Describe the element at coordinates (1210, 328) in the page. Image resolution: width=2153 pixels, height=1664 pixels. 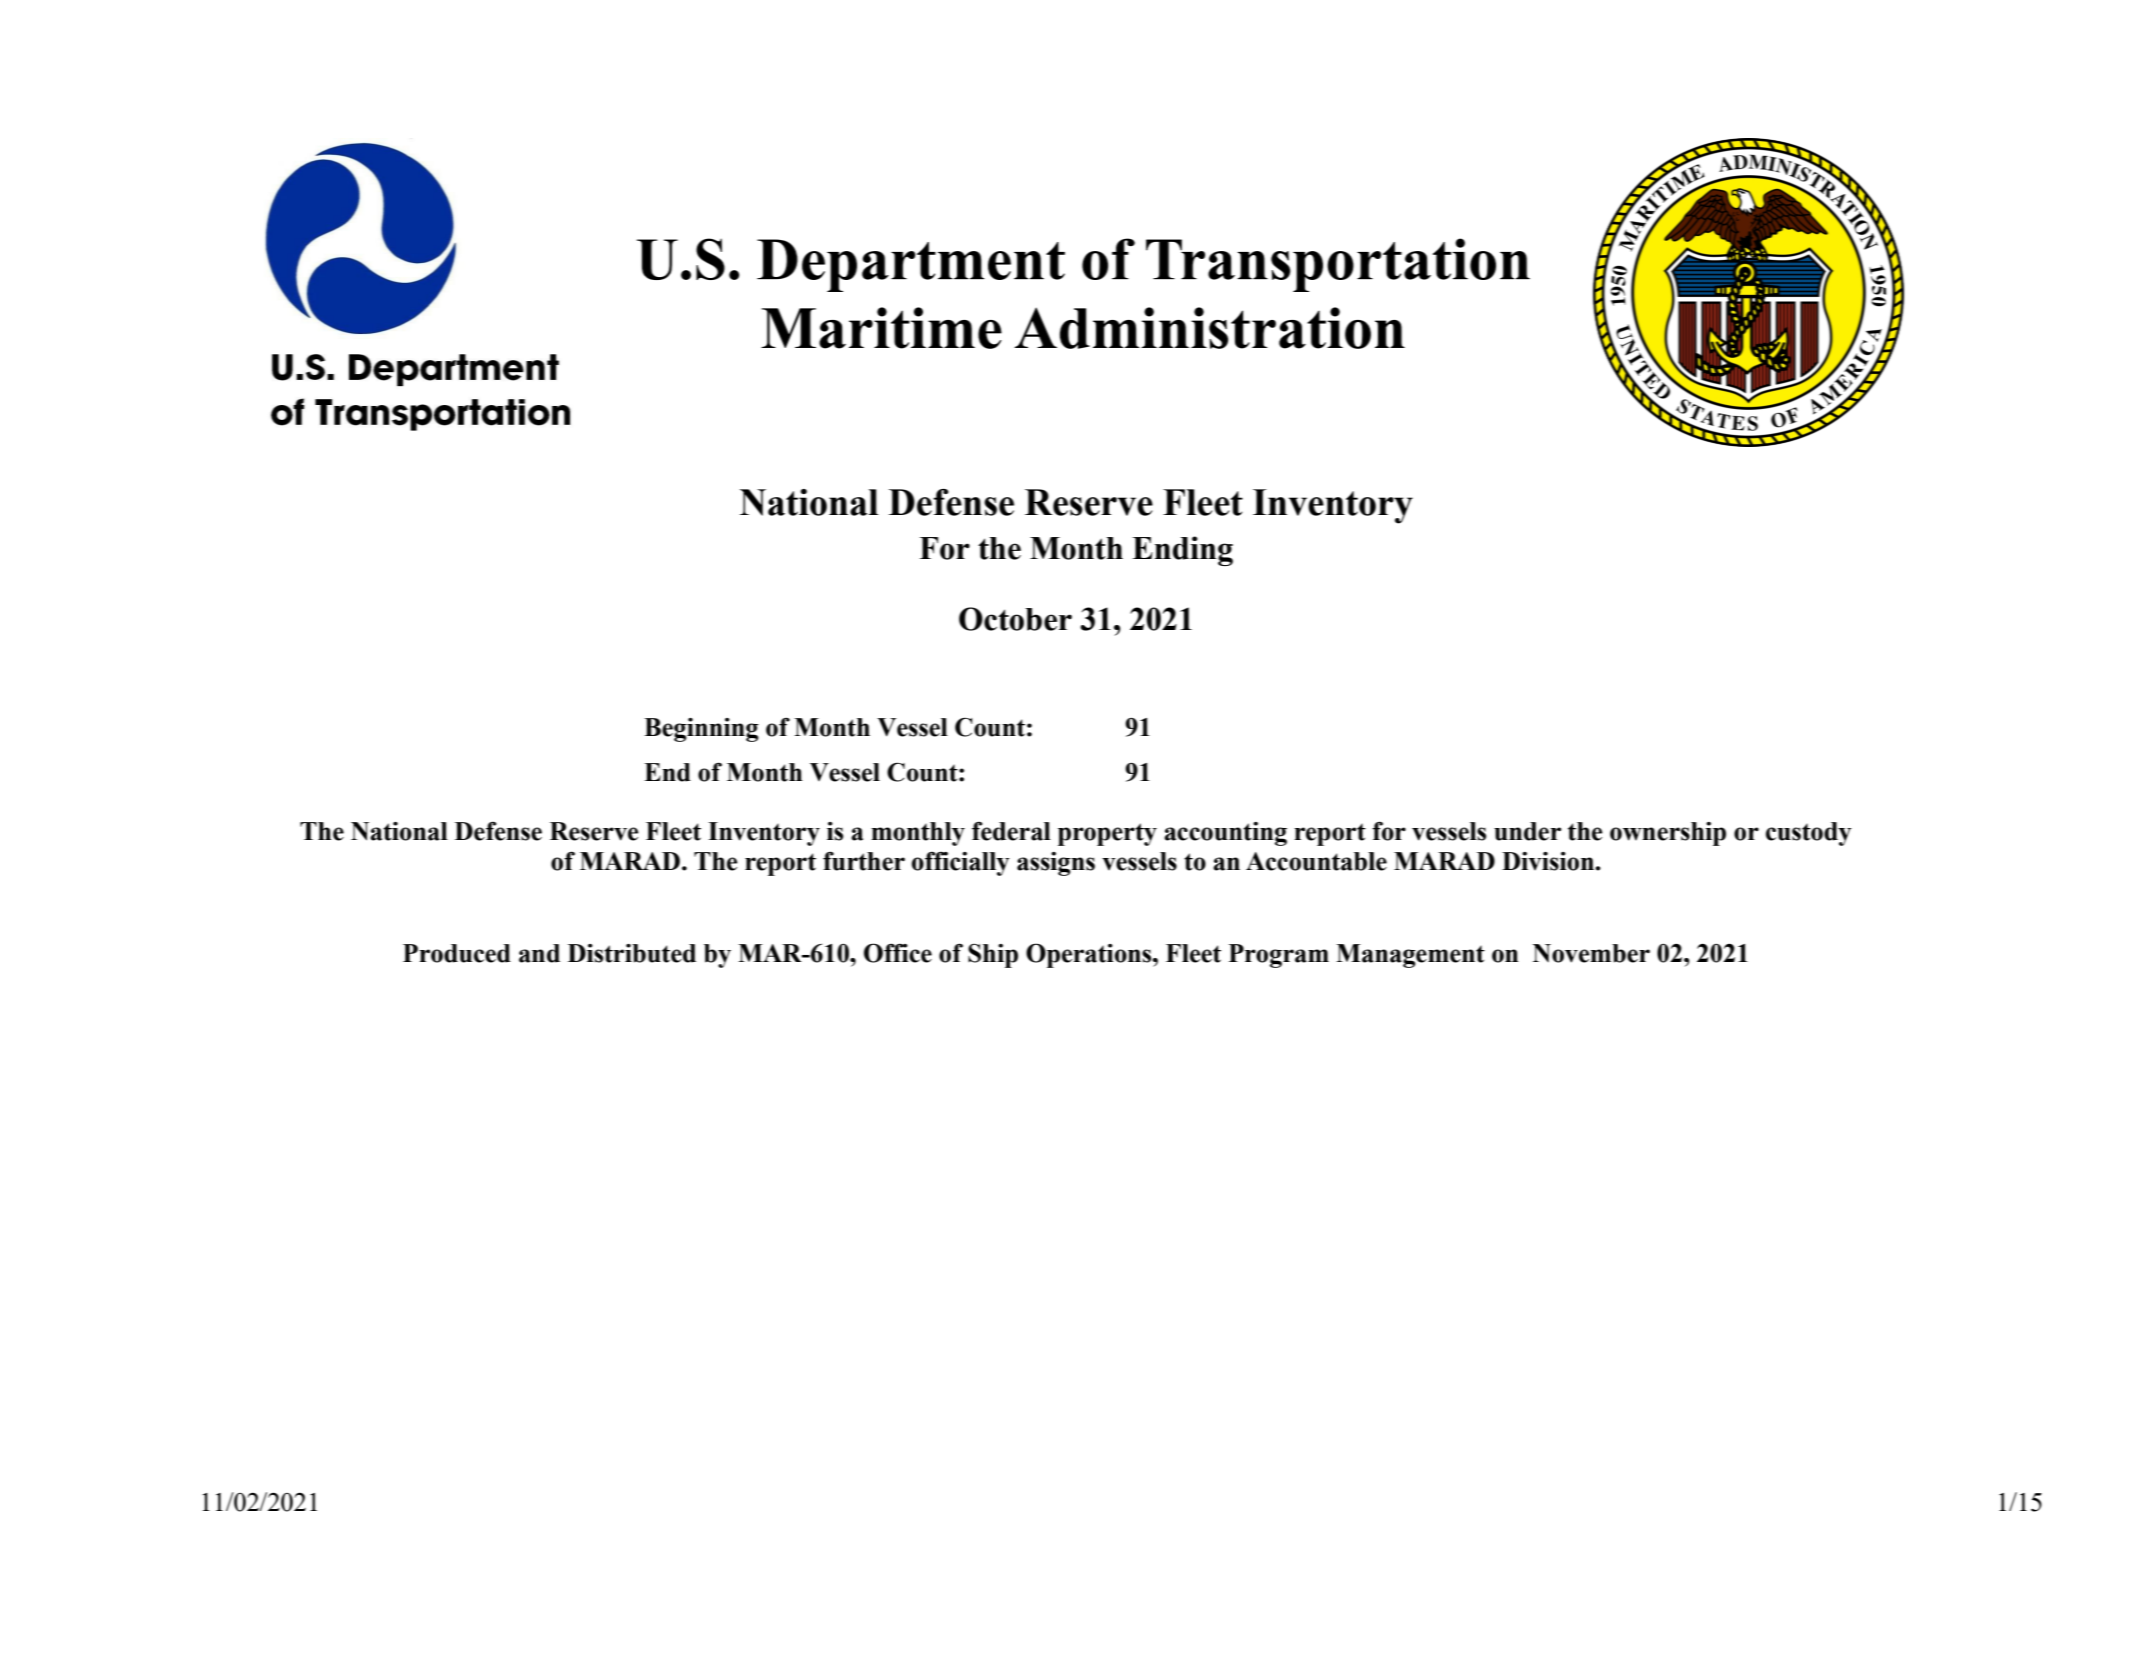
I see `Administration` at that location.
